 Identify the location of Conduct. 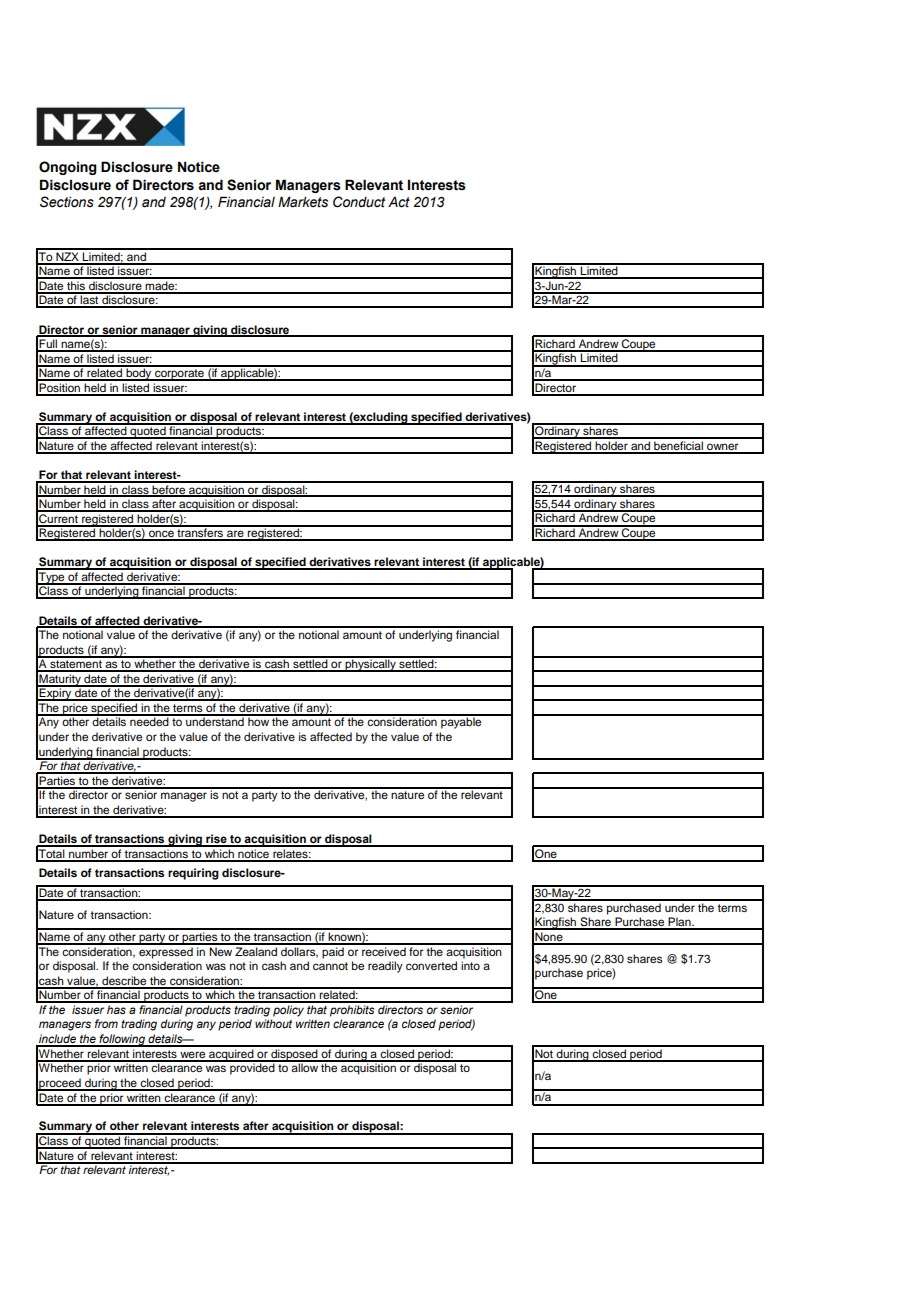
(359, 202).
